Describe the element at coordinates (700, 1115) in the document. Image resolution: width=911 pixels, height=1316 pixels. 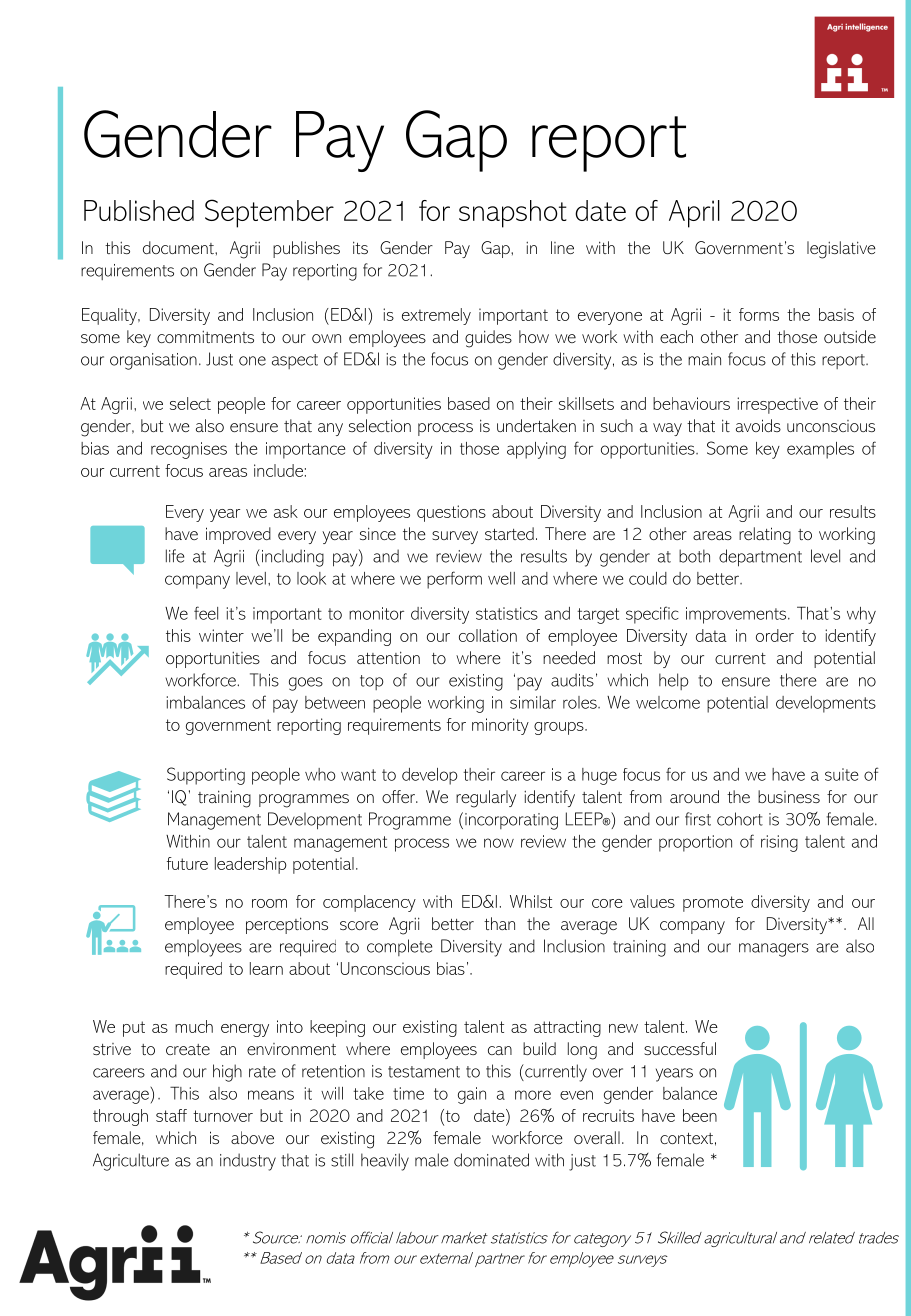
I see `been` at that location.
